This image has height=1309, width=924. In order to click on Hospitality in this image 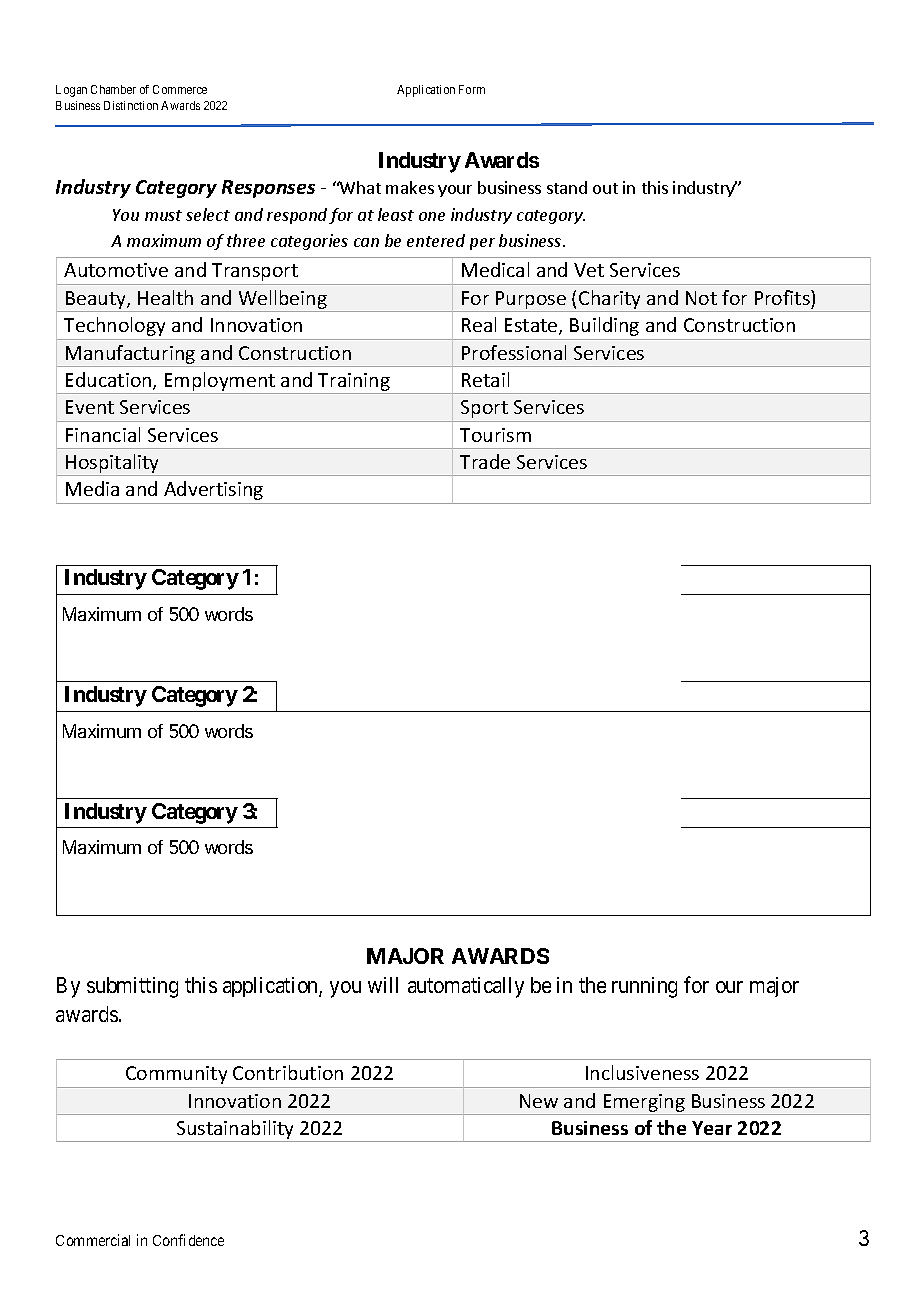, I will do `click(113, 465)`.
